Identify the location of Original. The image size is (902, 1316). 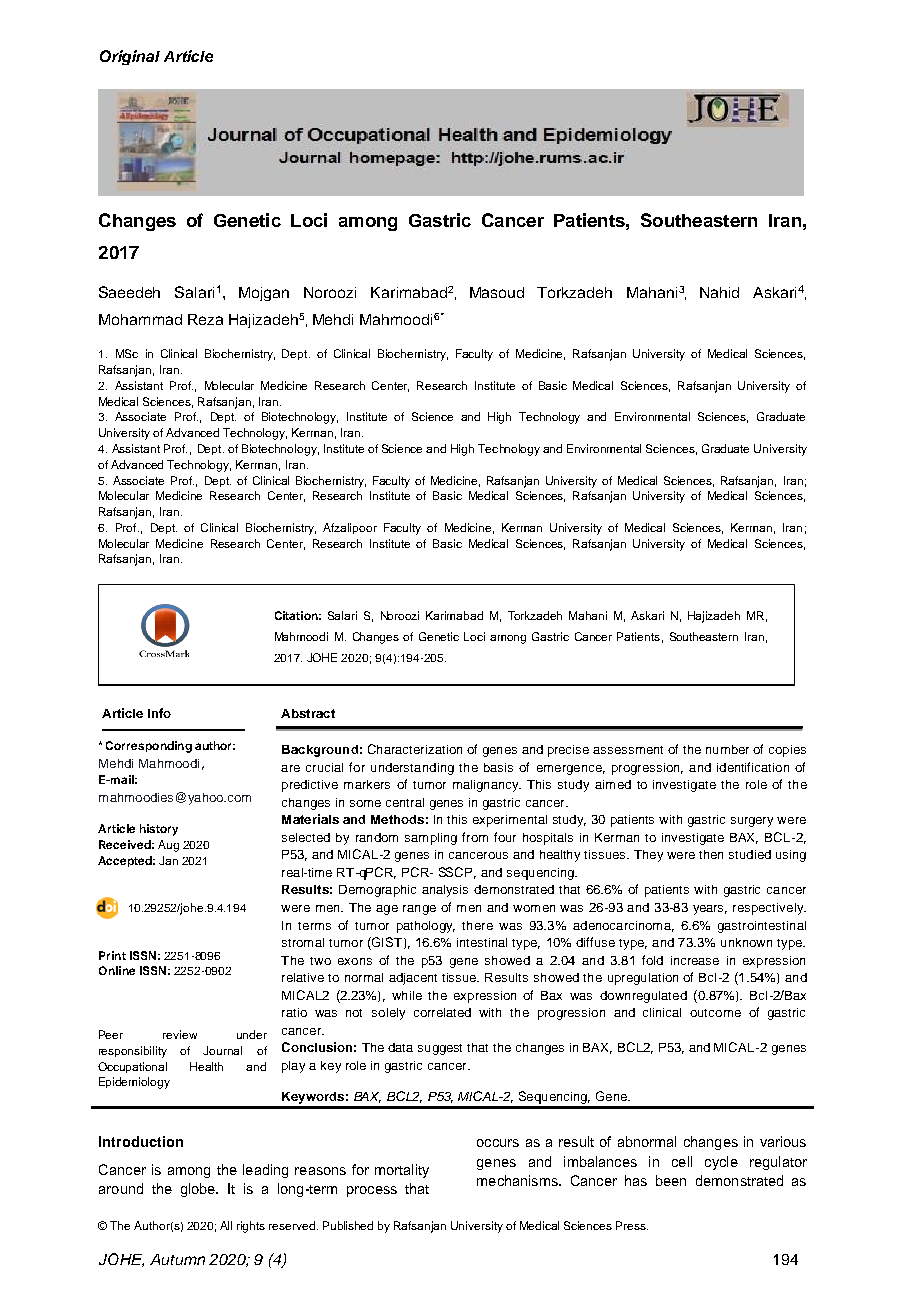
(130, 57).
